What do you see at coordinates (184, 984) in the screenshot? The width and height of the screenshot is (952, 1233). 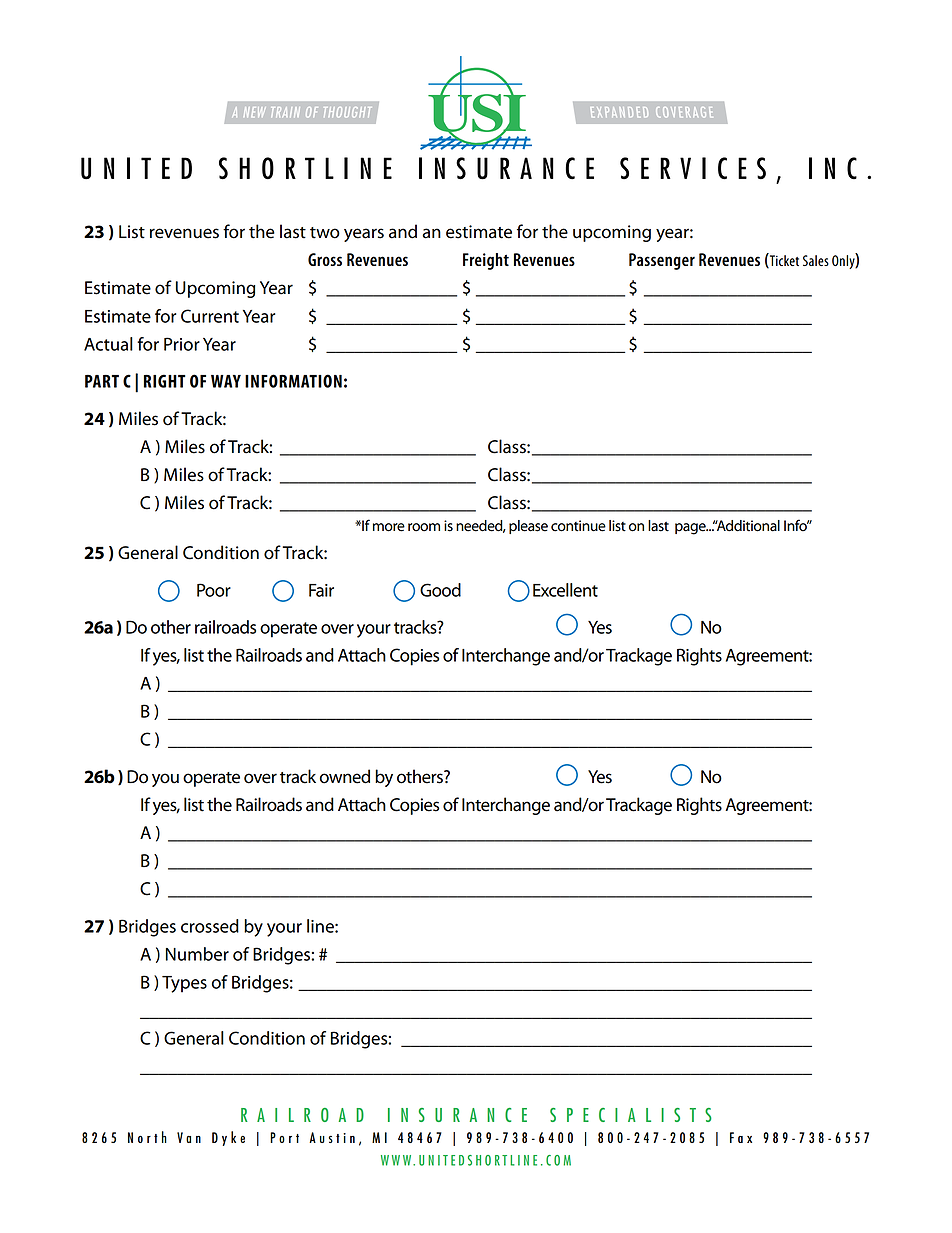 I see `Types` at bounding box center [184, 984].
